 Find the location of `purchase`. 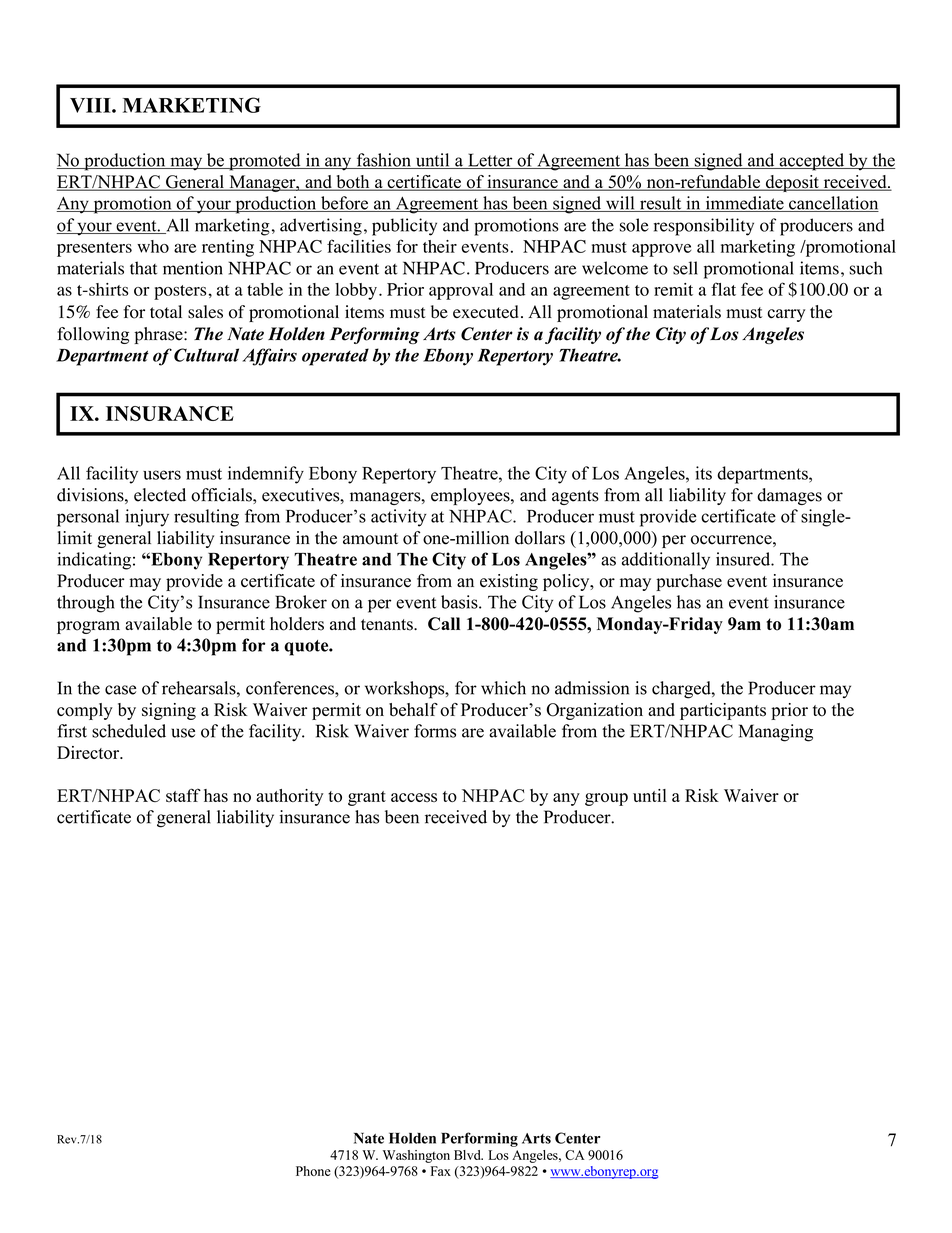

purchase is located at coordinates (689, 582).
